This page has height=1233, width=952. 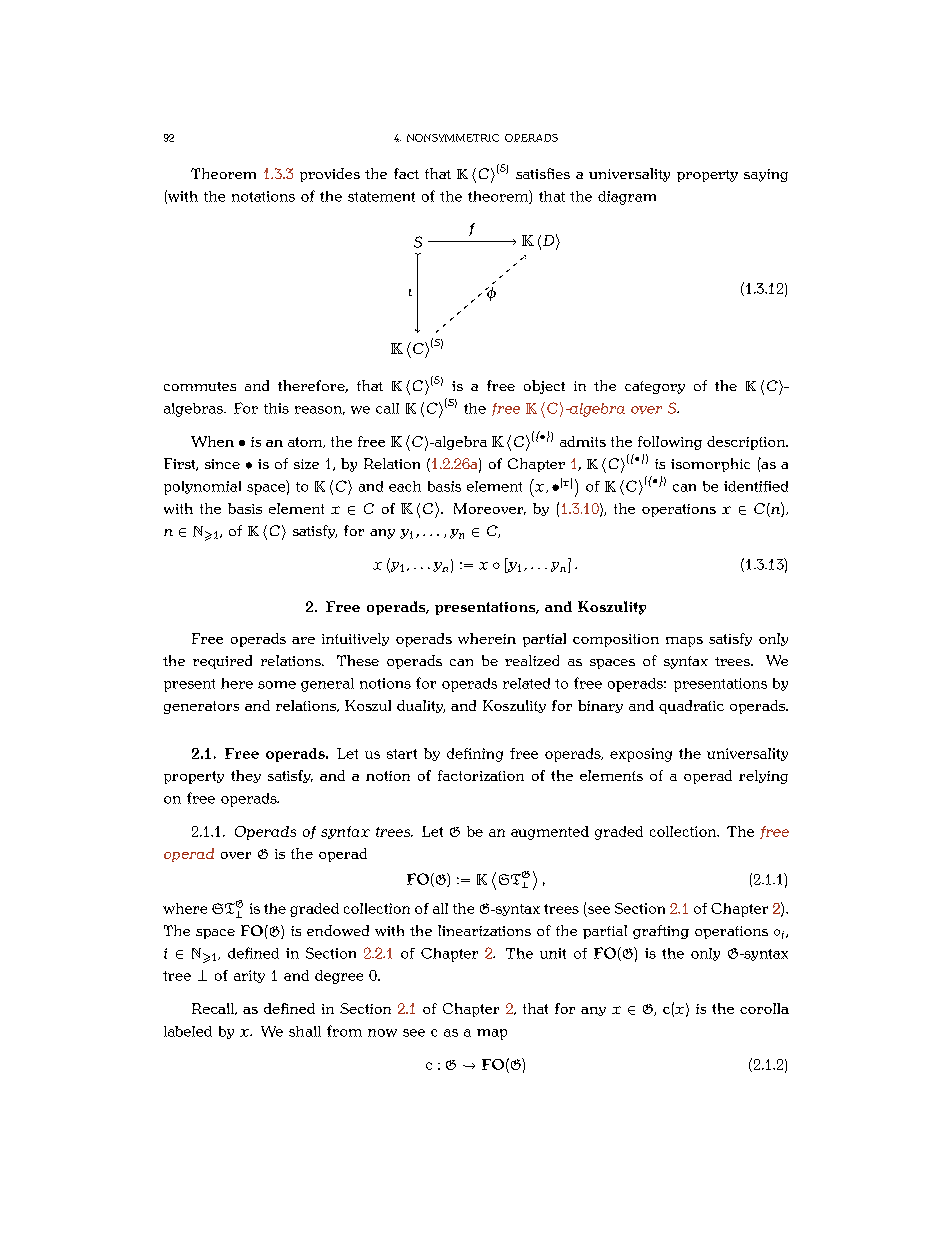 What do you see at coordinates (303, 640) in the page?
I see `are` at bounding box center [303, 640].
